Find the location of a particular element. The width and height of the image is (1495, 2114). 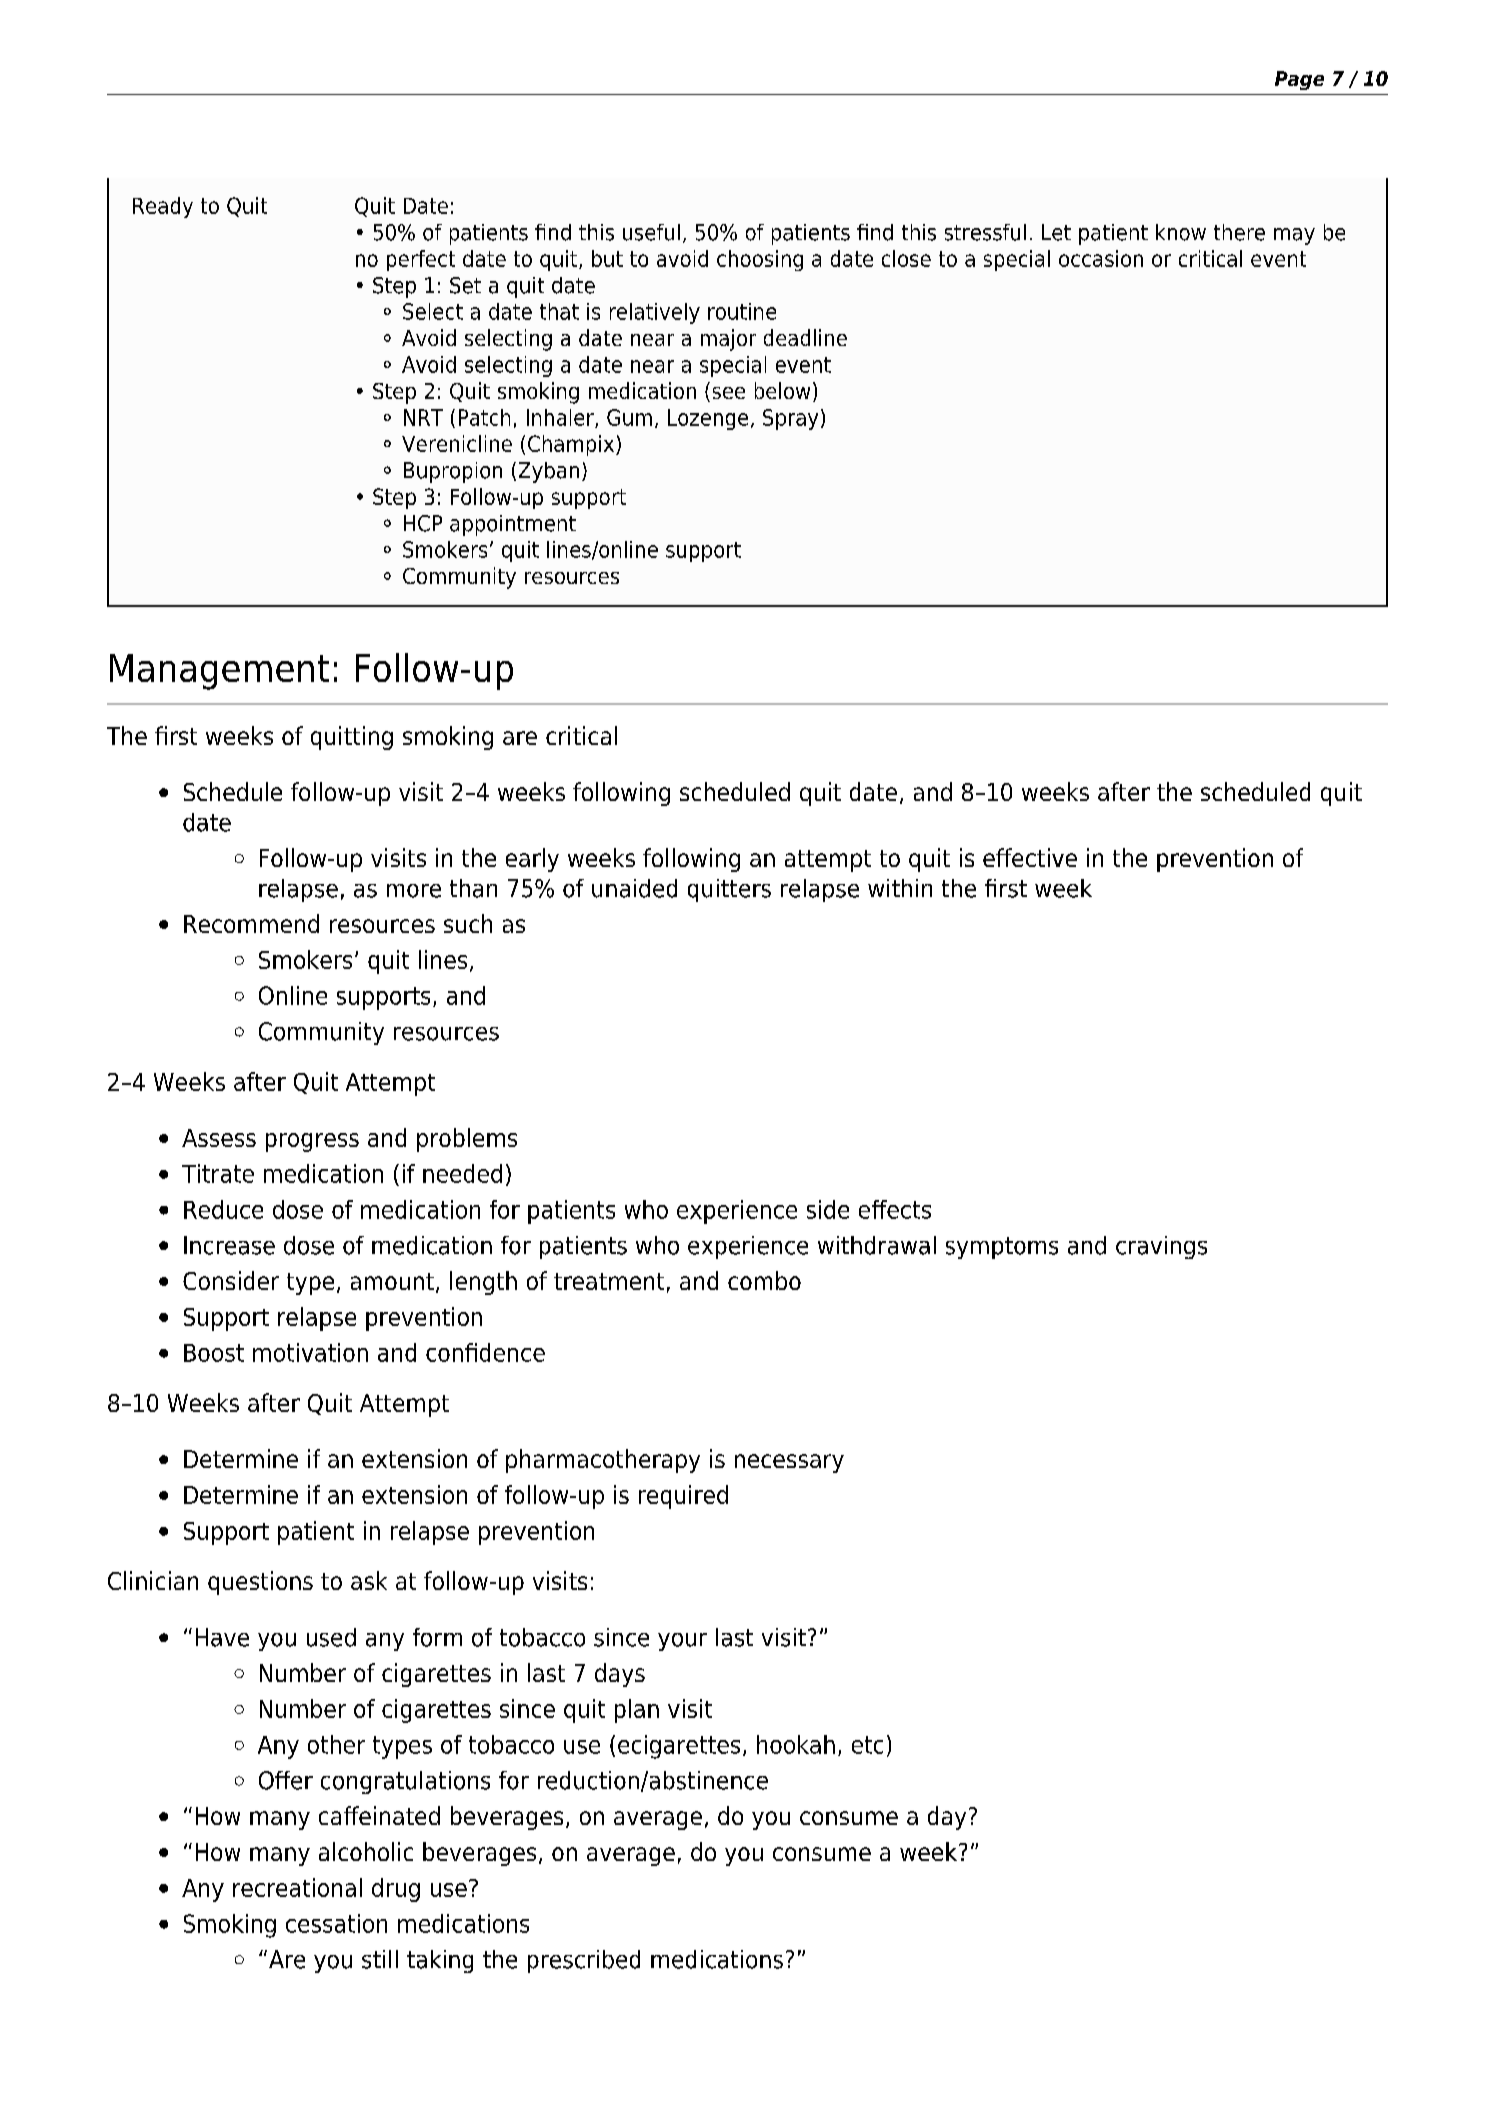

motivation is located at coordinates (310, 1352).
